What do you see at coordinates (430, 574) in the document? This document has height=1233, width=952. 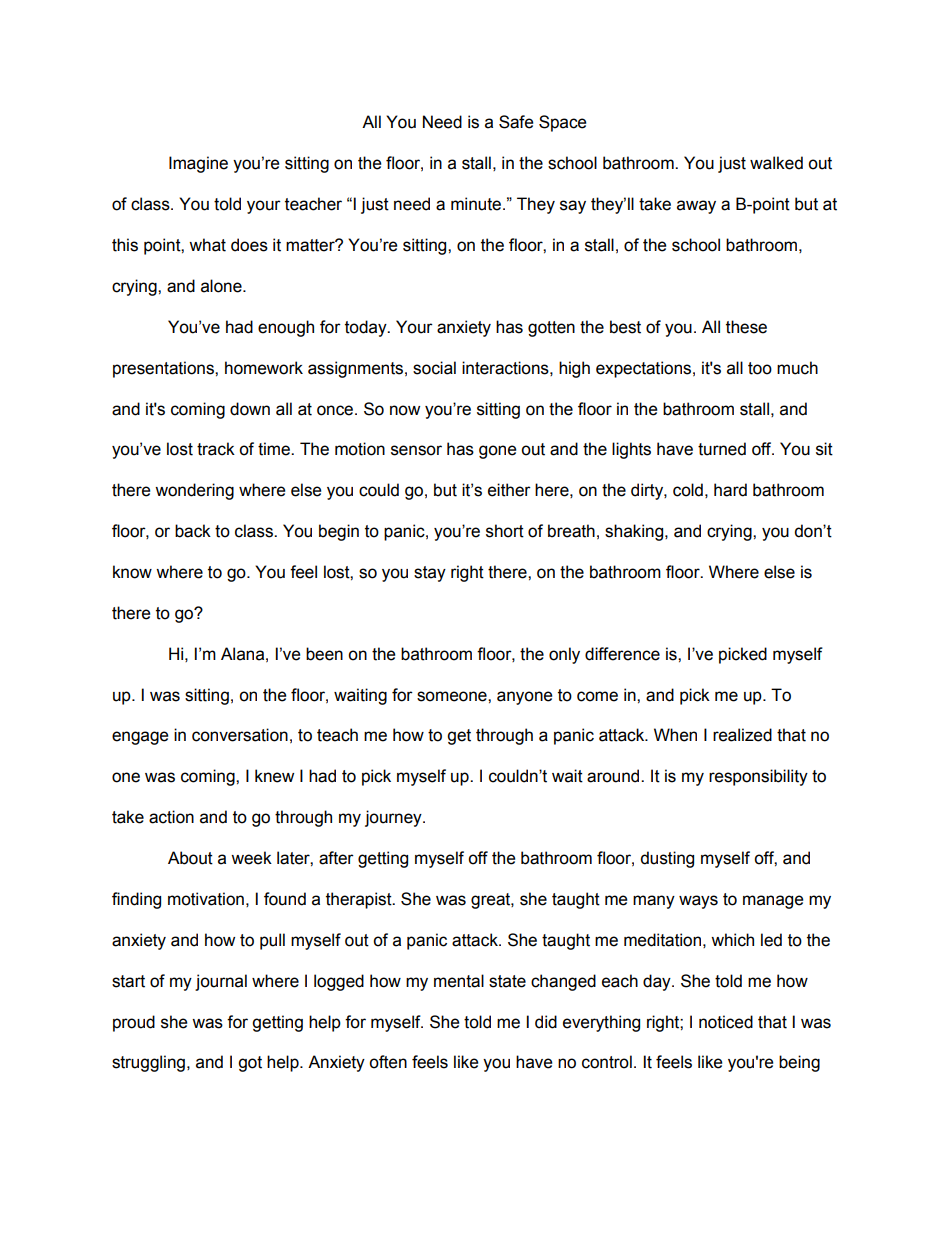 I see `stay` at bounding box center [430, 574].
